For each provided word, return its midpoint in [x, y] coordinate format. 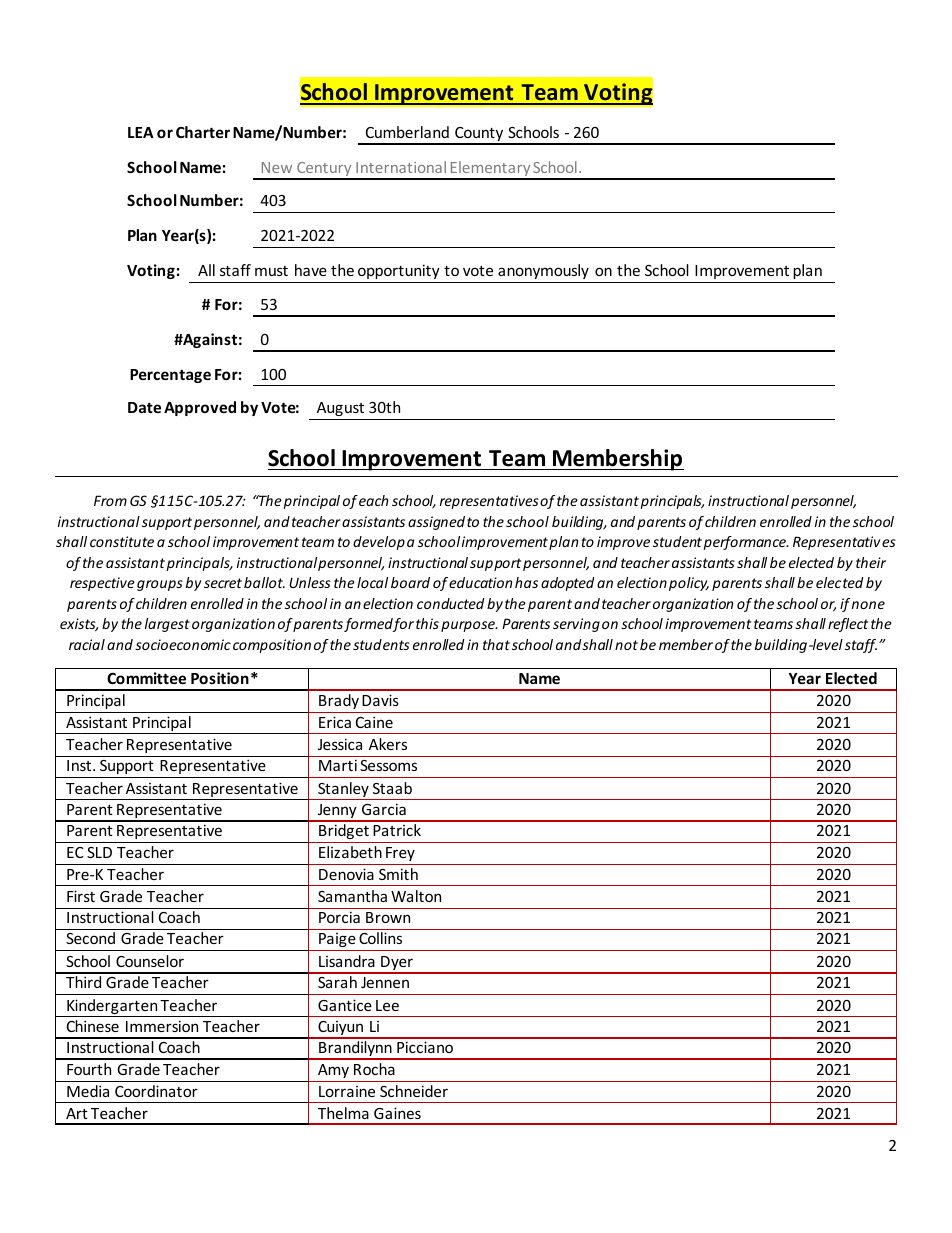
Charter [203, 132]
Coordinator [156, 1091]
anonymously [543, 271]
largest [167, 625]
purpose [469, 626]
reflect [848, 625]
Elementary [490, 170]
